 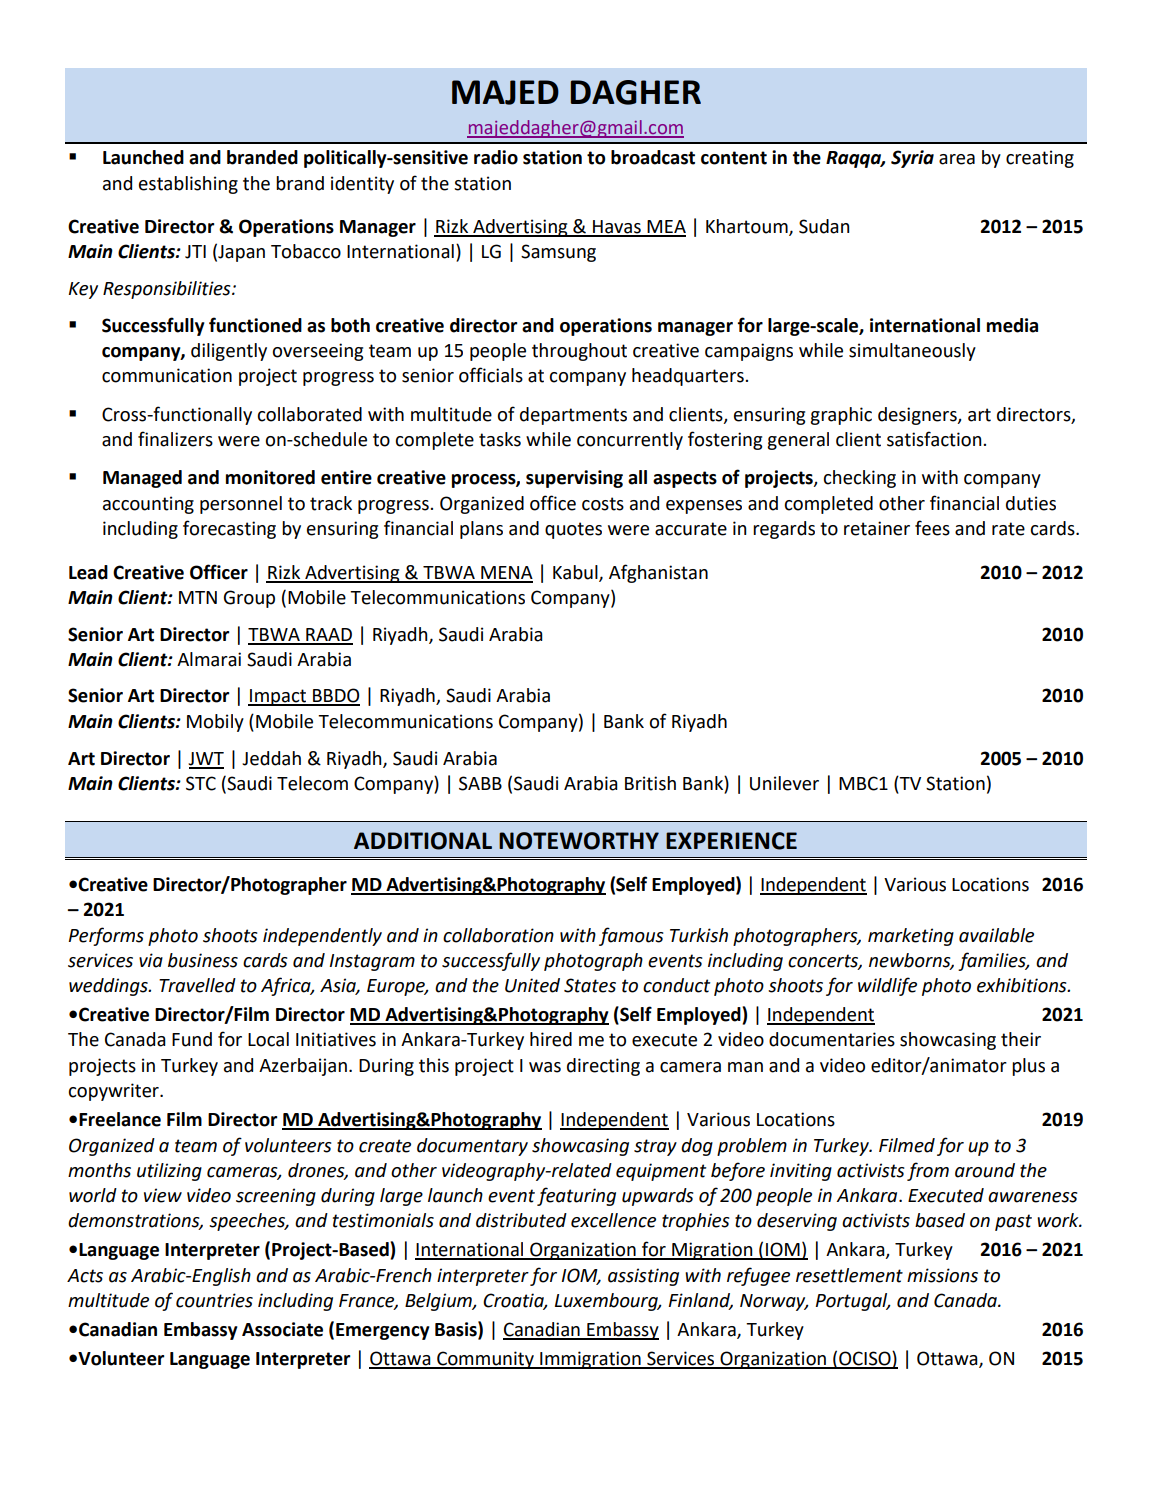 I want to click on Group, so click(x=249, y=599).
